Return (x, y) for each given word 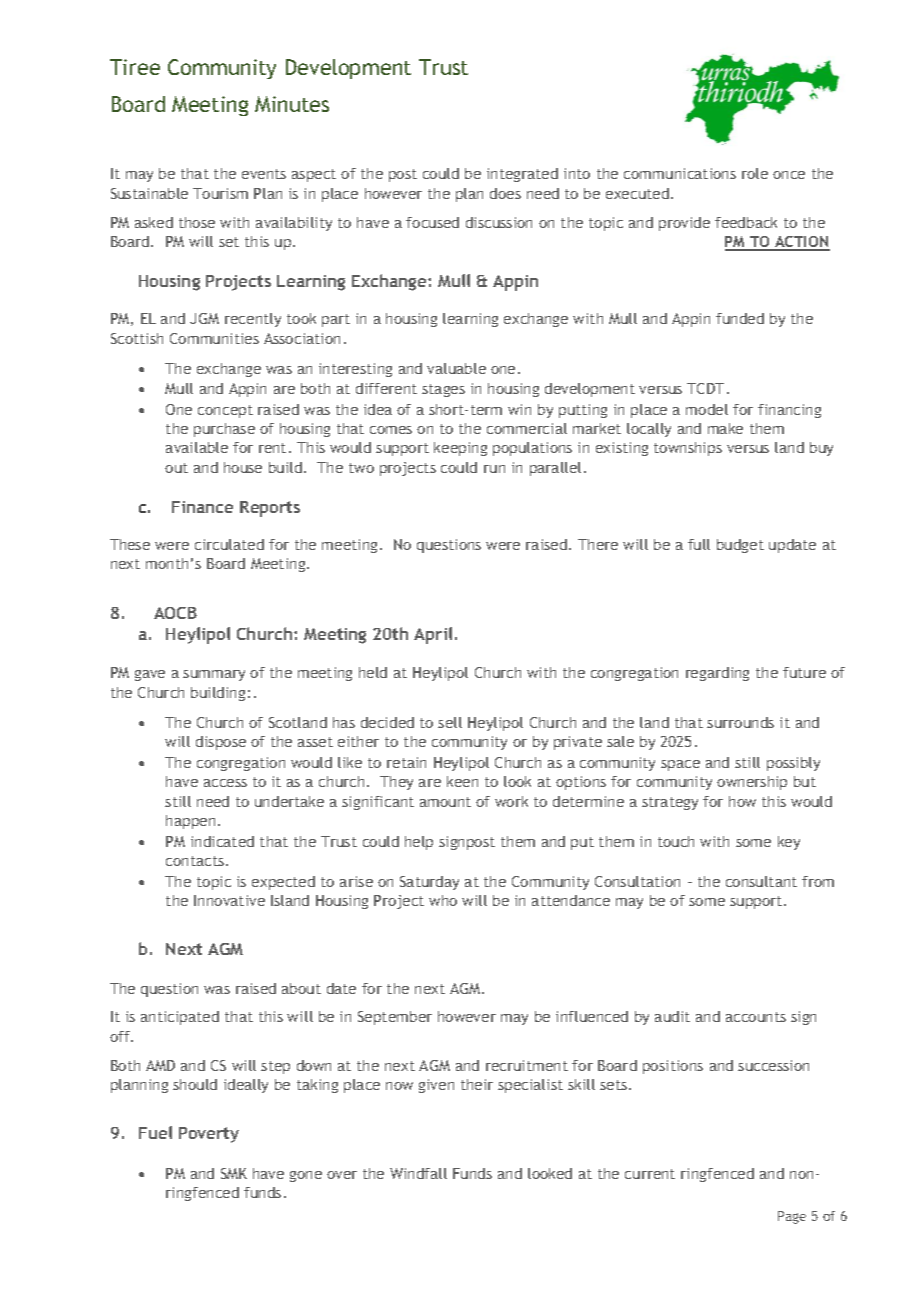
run (494, 469)
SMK (234, 1173)
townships (688, 449)
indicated (222, 841)
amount (445, 802)
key (789, 843)
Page (792, 1217)
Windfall (418, 1173)
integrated (522, 175)
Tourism (220, 193)
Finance (202, 507)
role (755, 173)
